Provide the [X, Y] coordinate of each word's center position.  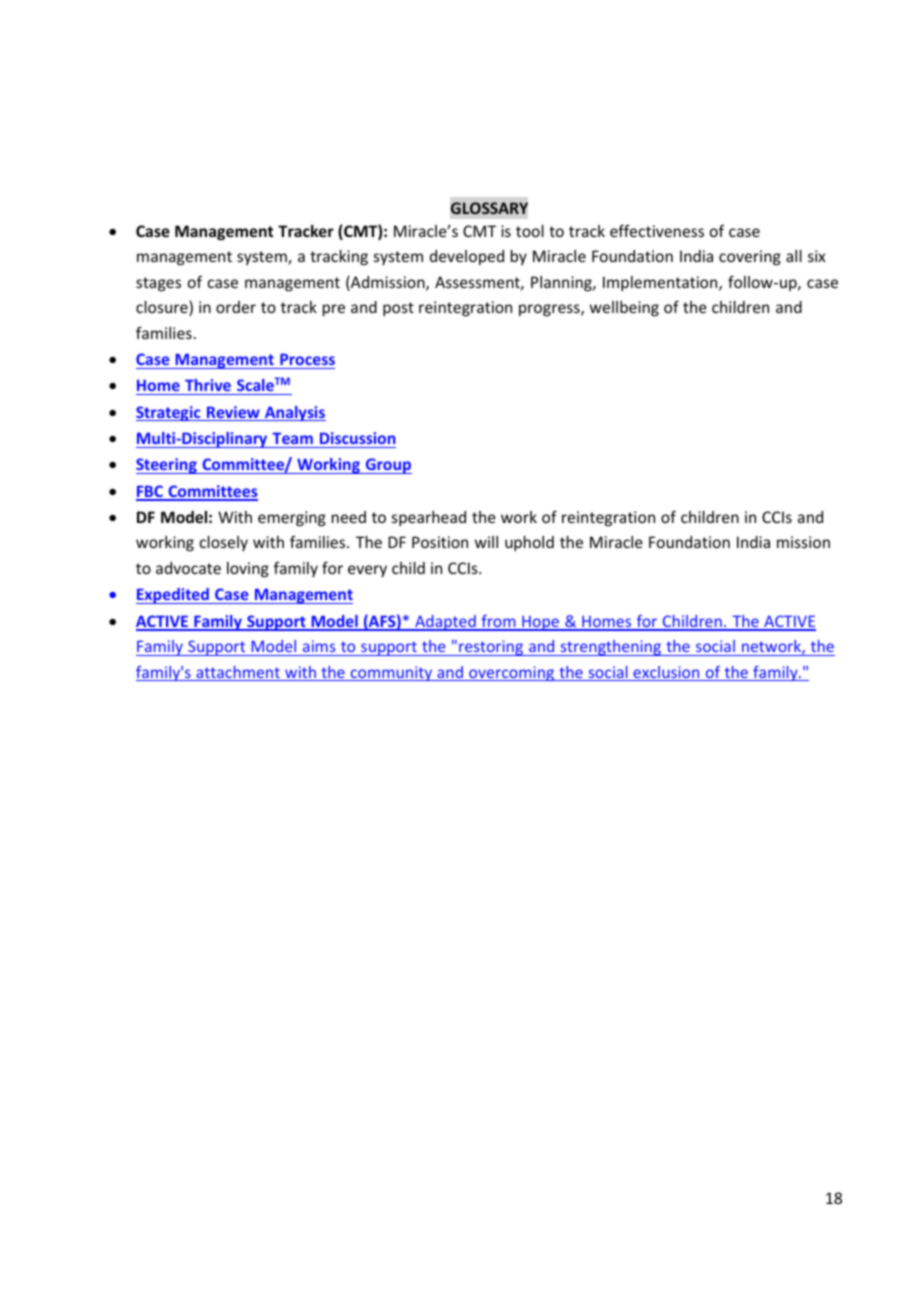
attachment [238, 673]
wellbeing [624, 308]
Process [307, 359]
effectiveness [657, 230]
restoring [491, 648]
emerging [292, 518]
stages [158, 284]
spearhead [429, 518]
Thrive [208, 385]
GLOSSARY [489, 208]
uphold [529, 543]
